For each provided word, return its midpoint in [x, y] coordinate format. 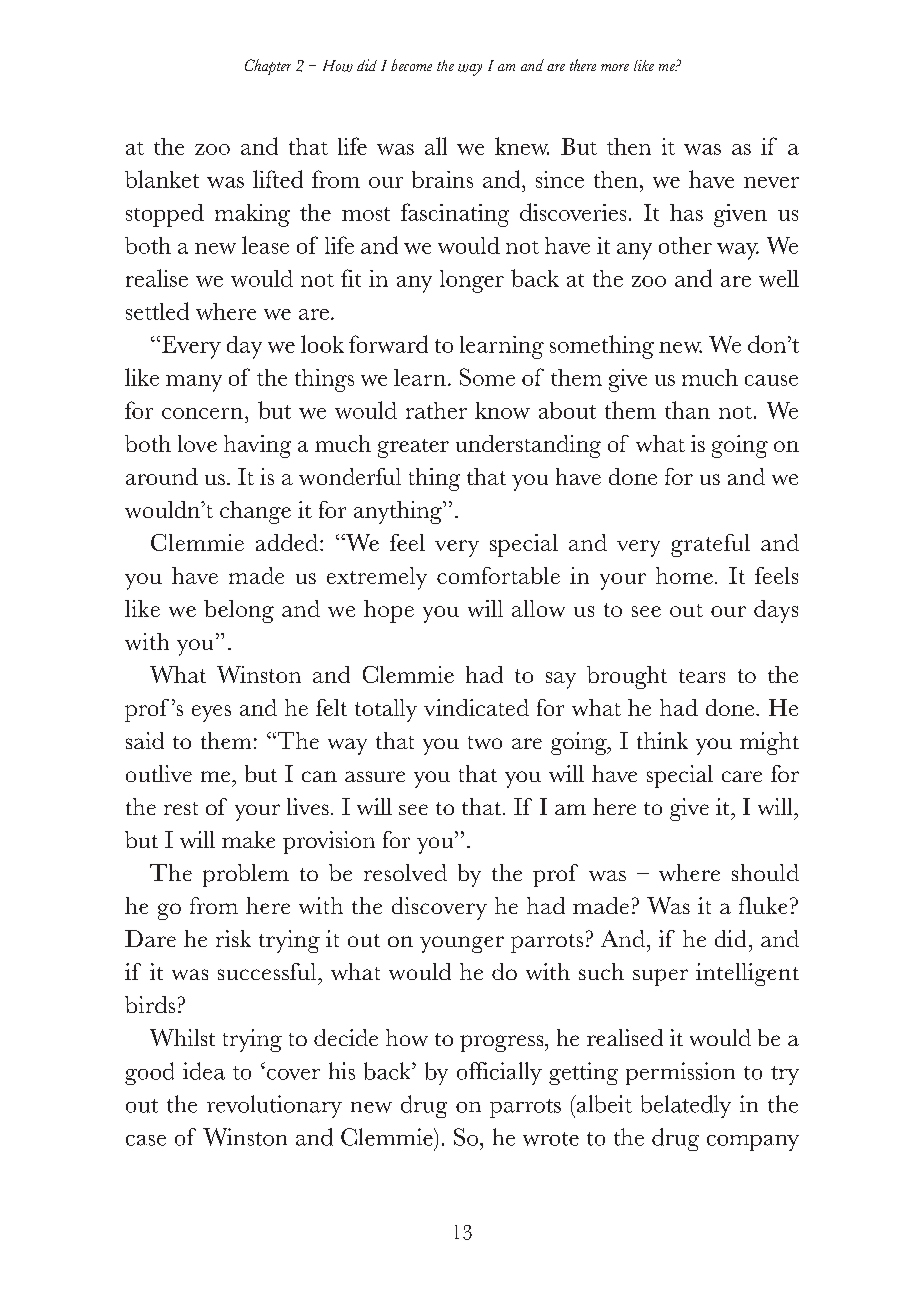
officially [499, 1073]
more [615, 67]
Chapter [268, 67]
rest [181, 808]
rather [436, 410]
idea [204, 1071]
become [411, 65]
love [197, 443]
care [742, 776]
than [687, 410]
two [485, 742]
